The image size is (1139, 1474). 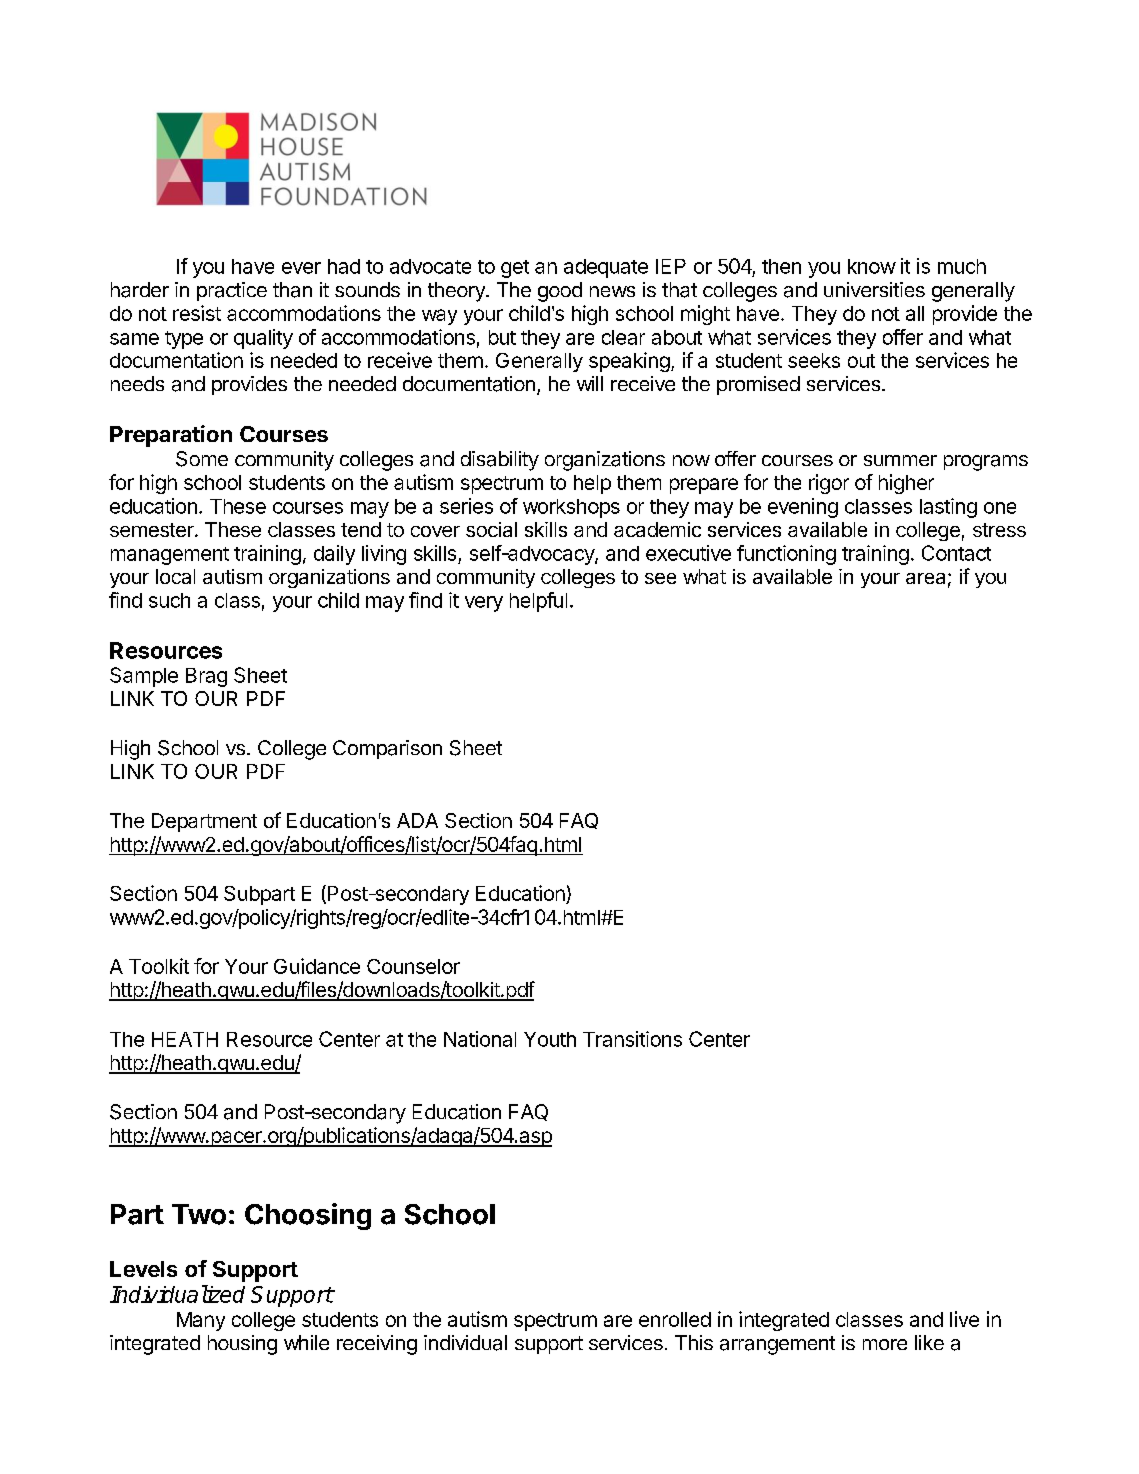 I want to click on Youth, so click(x=550, y=1039).
